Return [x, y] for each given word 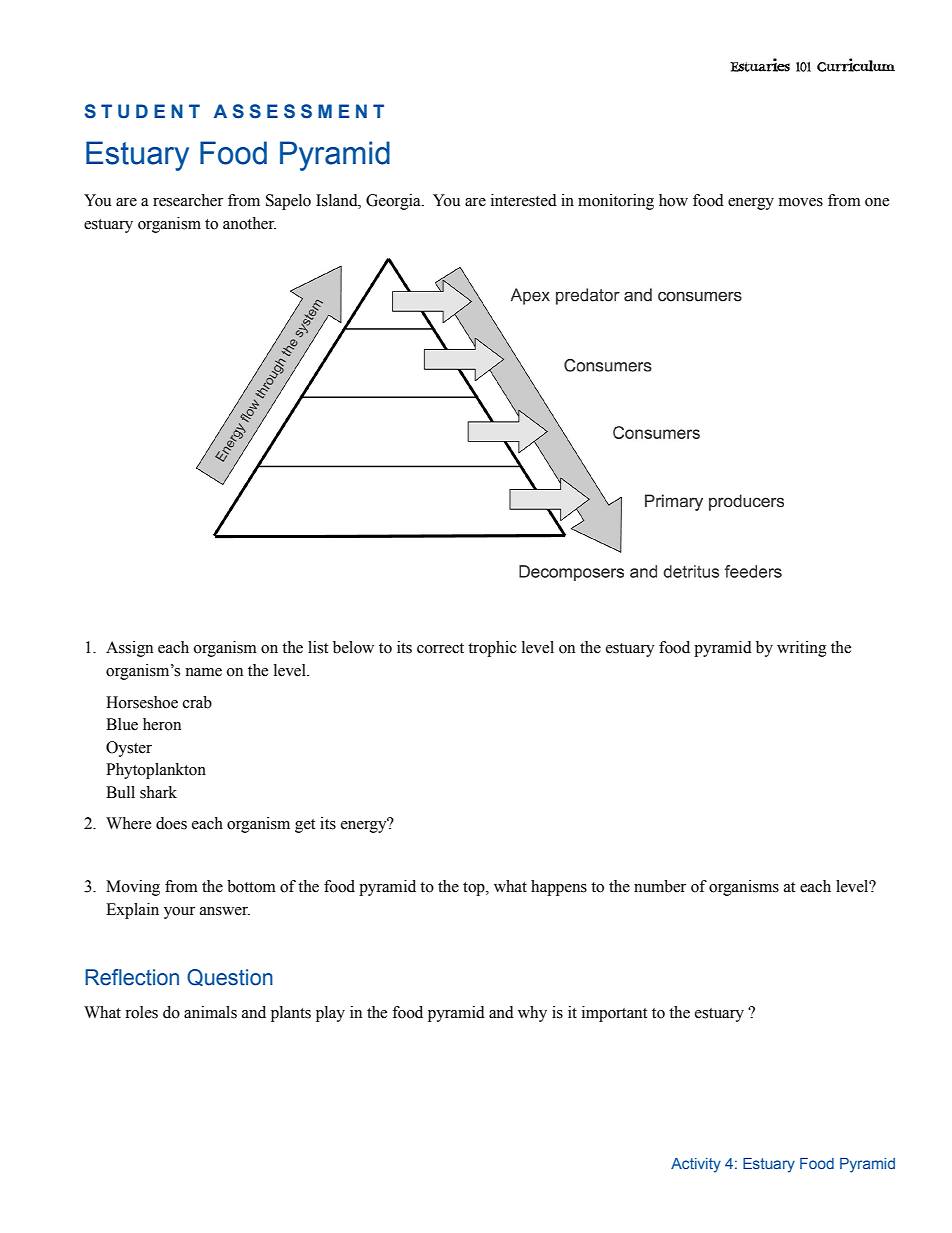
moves [801, 202]
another [249, 223]
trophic [492, 649]
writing [802, 649]
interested [524, 200]
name [203, 672]
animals [210, 1012]
